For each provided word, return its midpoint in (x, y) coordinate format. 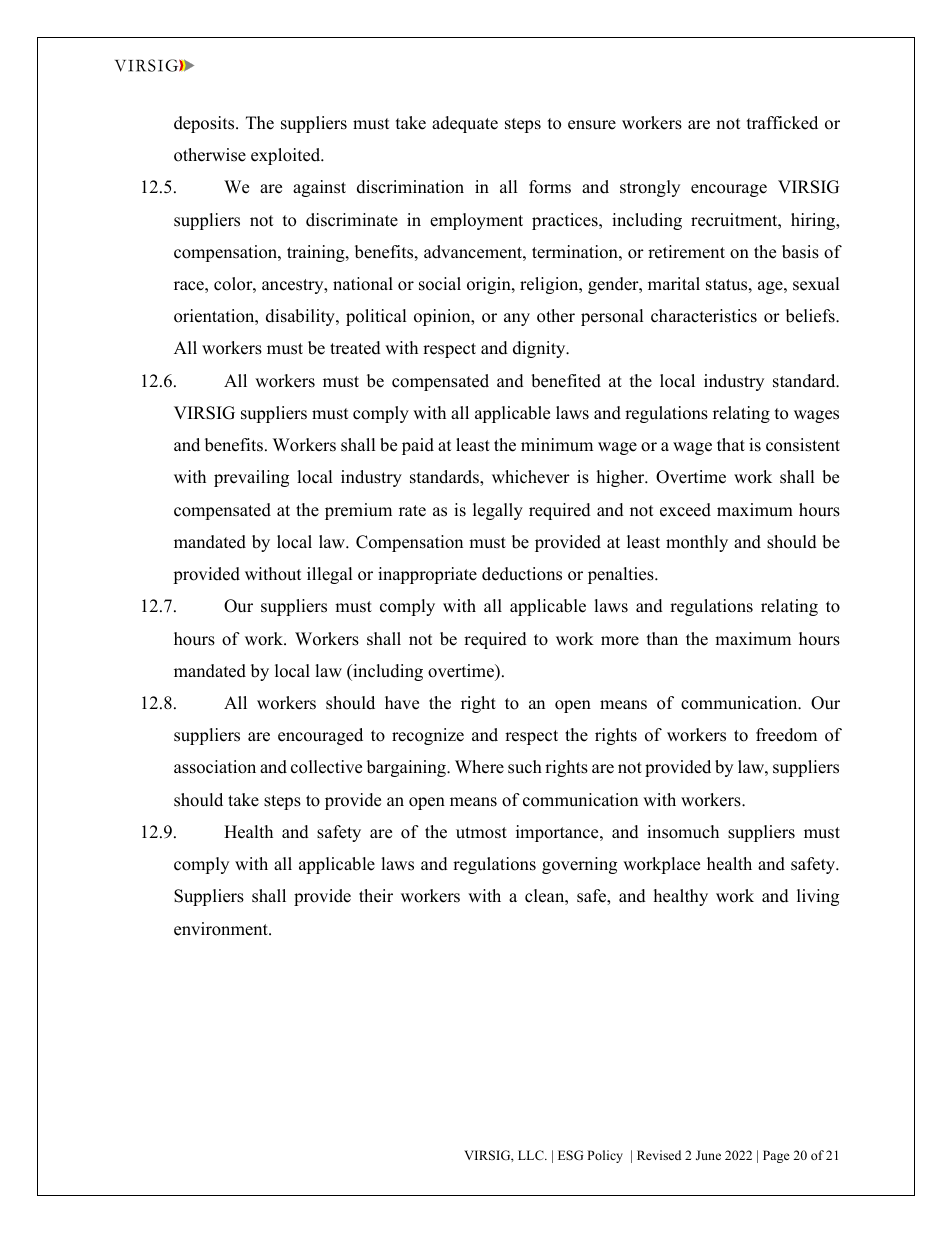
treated (355, 348)
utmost (481, 833)
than (662, 638)
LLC (532, 1155)
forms (550, 187)
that (731, 444)
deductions (522, 574)
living (818, 897)
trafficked (782, 123)
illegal (330, 575)
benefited (566, 381)
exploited (287, 156)
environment (222, 929)
